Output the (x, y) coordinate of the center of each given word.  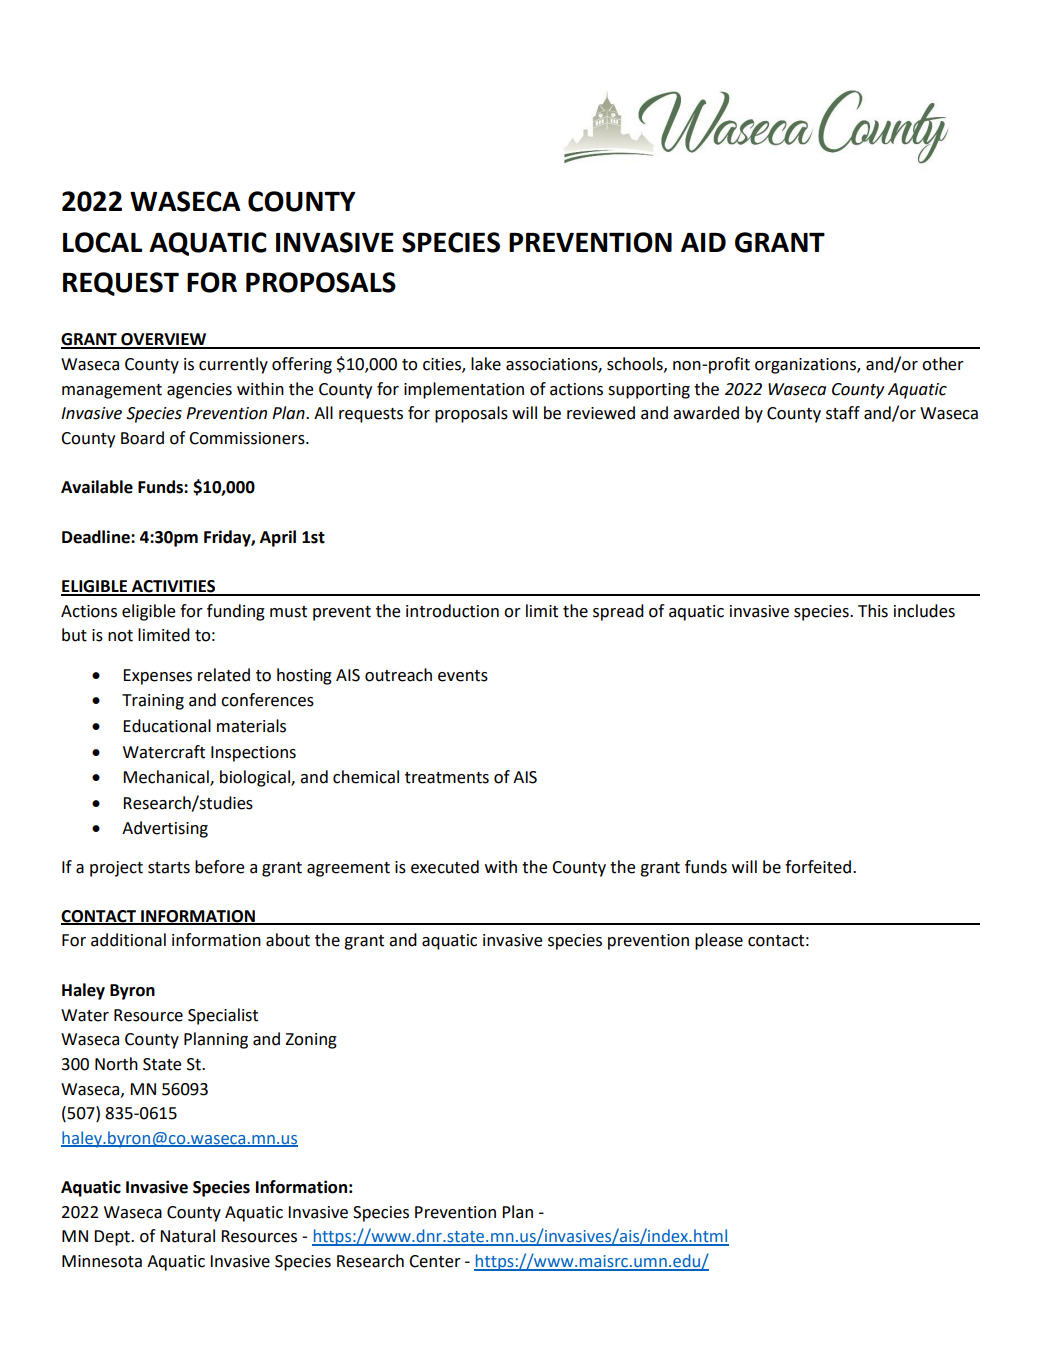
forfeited (819, 867)
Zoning (311, 1041)
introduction (452, 611)
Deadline (97, 537)
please (719, 941)
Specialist (223, 1016)
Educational (167, 726)
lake (486, 364)
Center (435, 1261)
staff (843, 413)
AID (703, 242)
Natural (187, 1236)
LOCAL (102, 242)
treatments (447, 778)
